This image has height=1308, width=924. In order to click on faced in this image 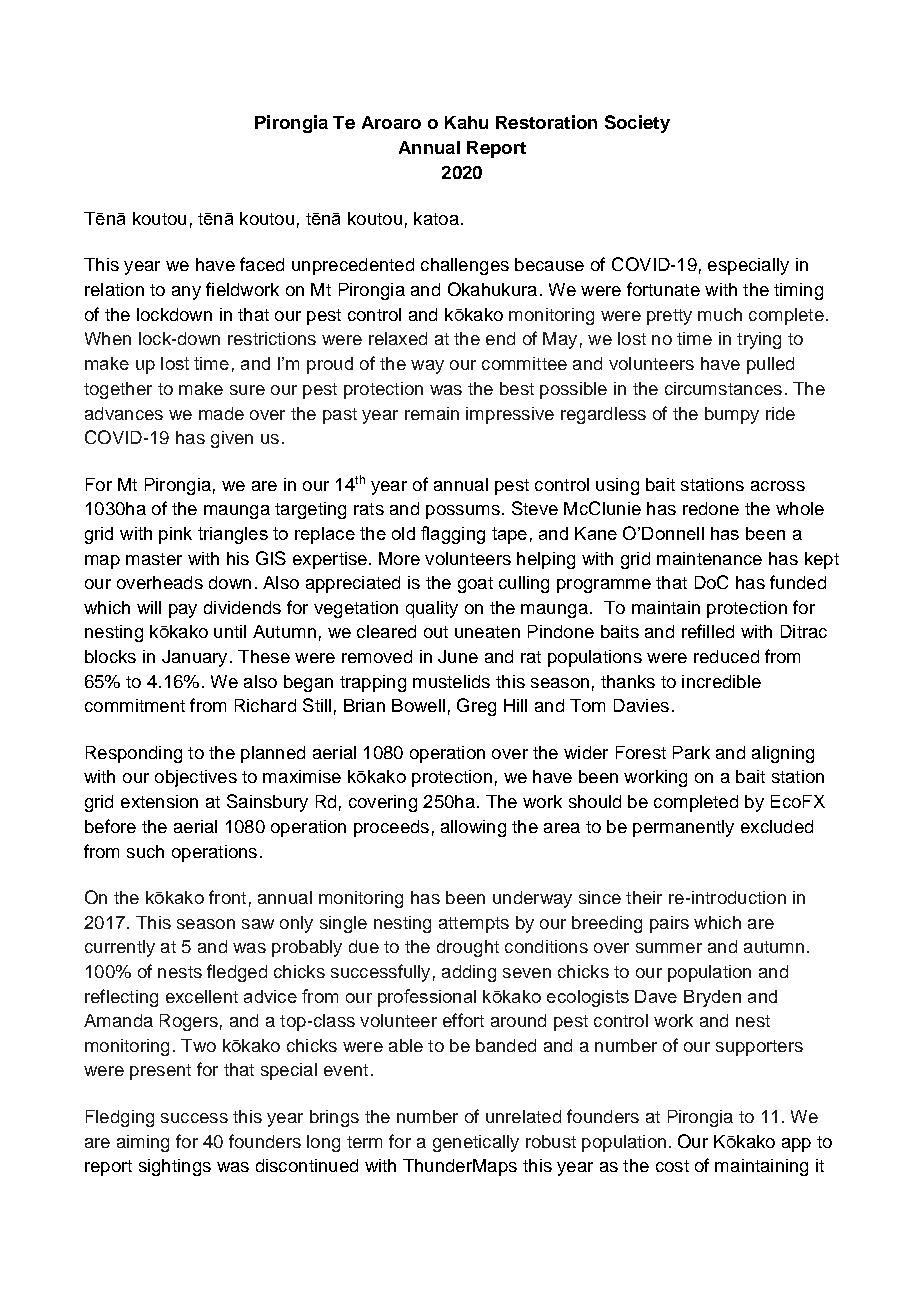, I will do `click(262, 264)`.
